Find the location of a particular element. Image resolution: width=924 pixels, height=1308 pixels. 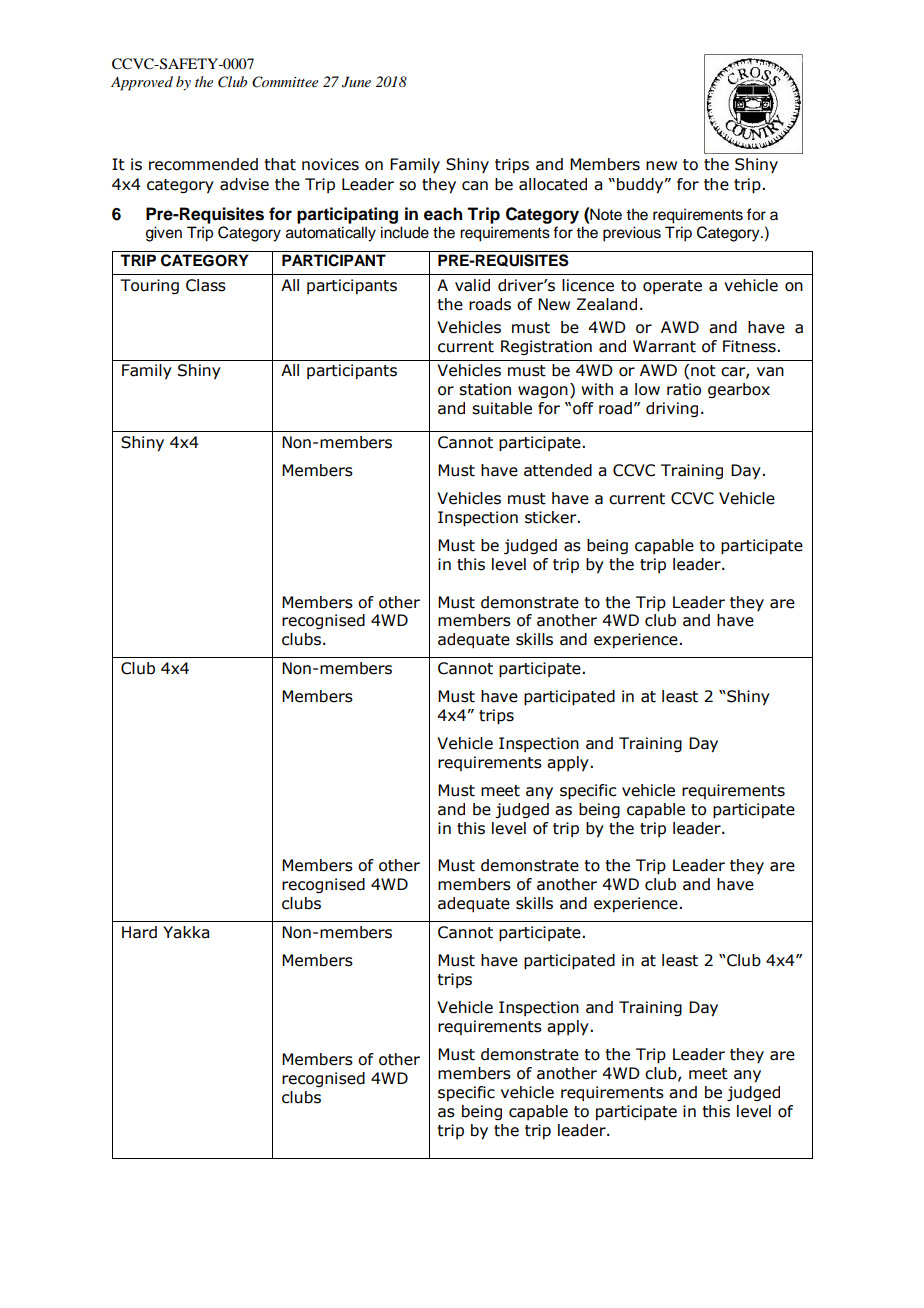

Committee is located at coordinates (285, 82).
